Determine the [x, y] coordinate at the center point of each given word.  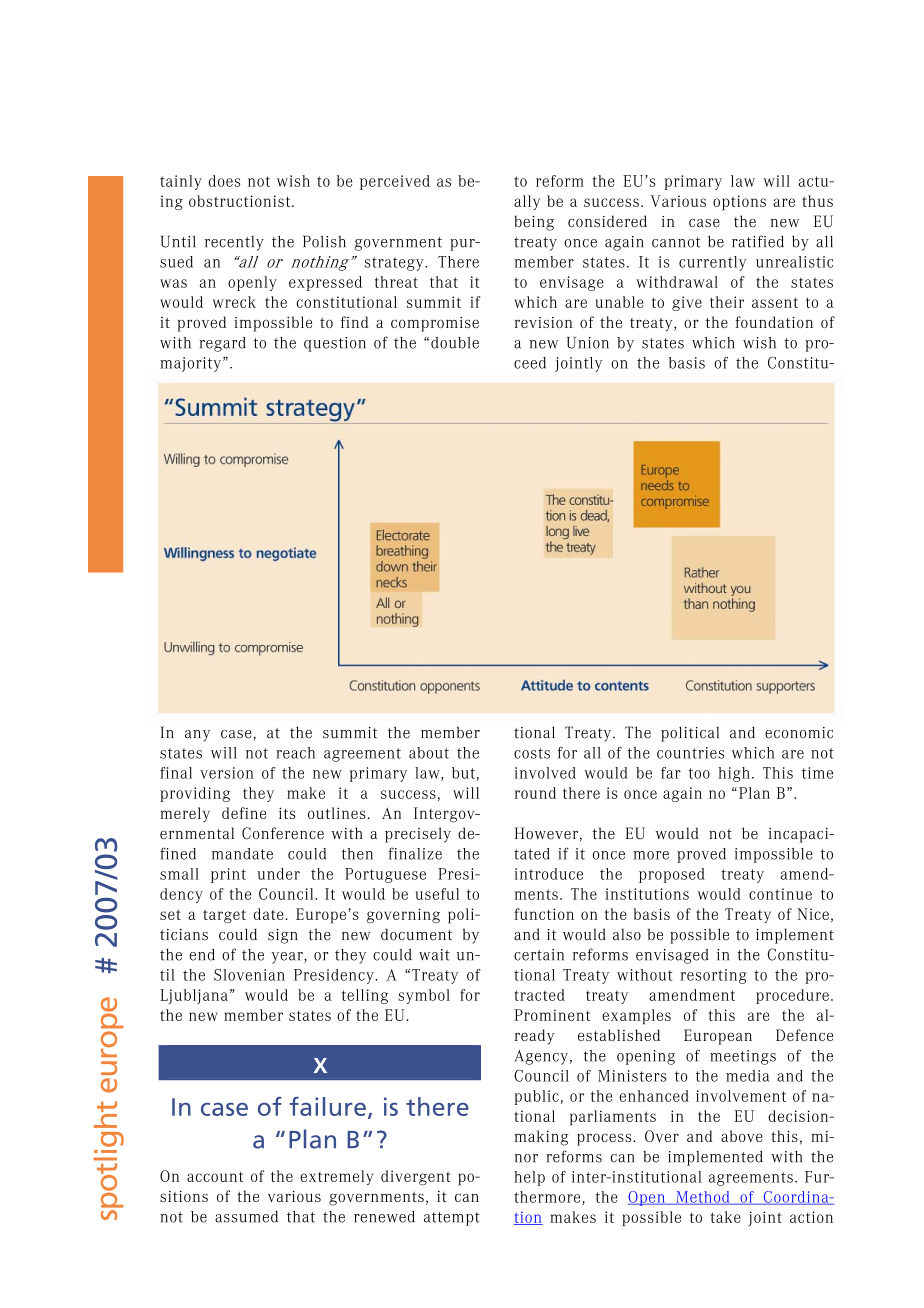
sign [283, 936]
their [727, 302]
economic [799, 733]
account [215, 1177]
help [529, 1178]
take [726, 1217]
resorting [714, 976]
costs [532, 753]
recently [234, 243]
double [455, 343]
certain [539, 955]
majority [192, 364]
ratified [758, 241]
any [197, 736]
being [534, 223]
